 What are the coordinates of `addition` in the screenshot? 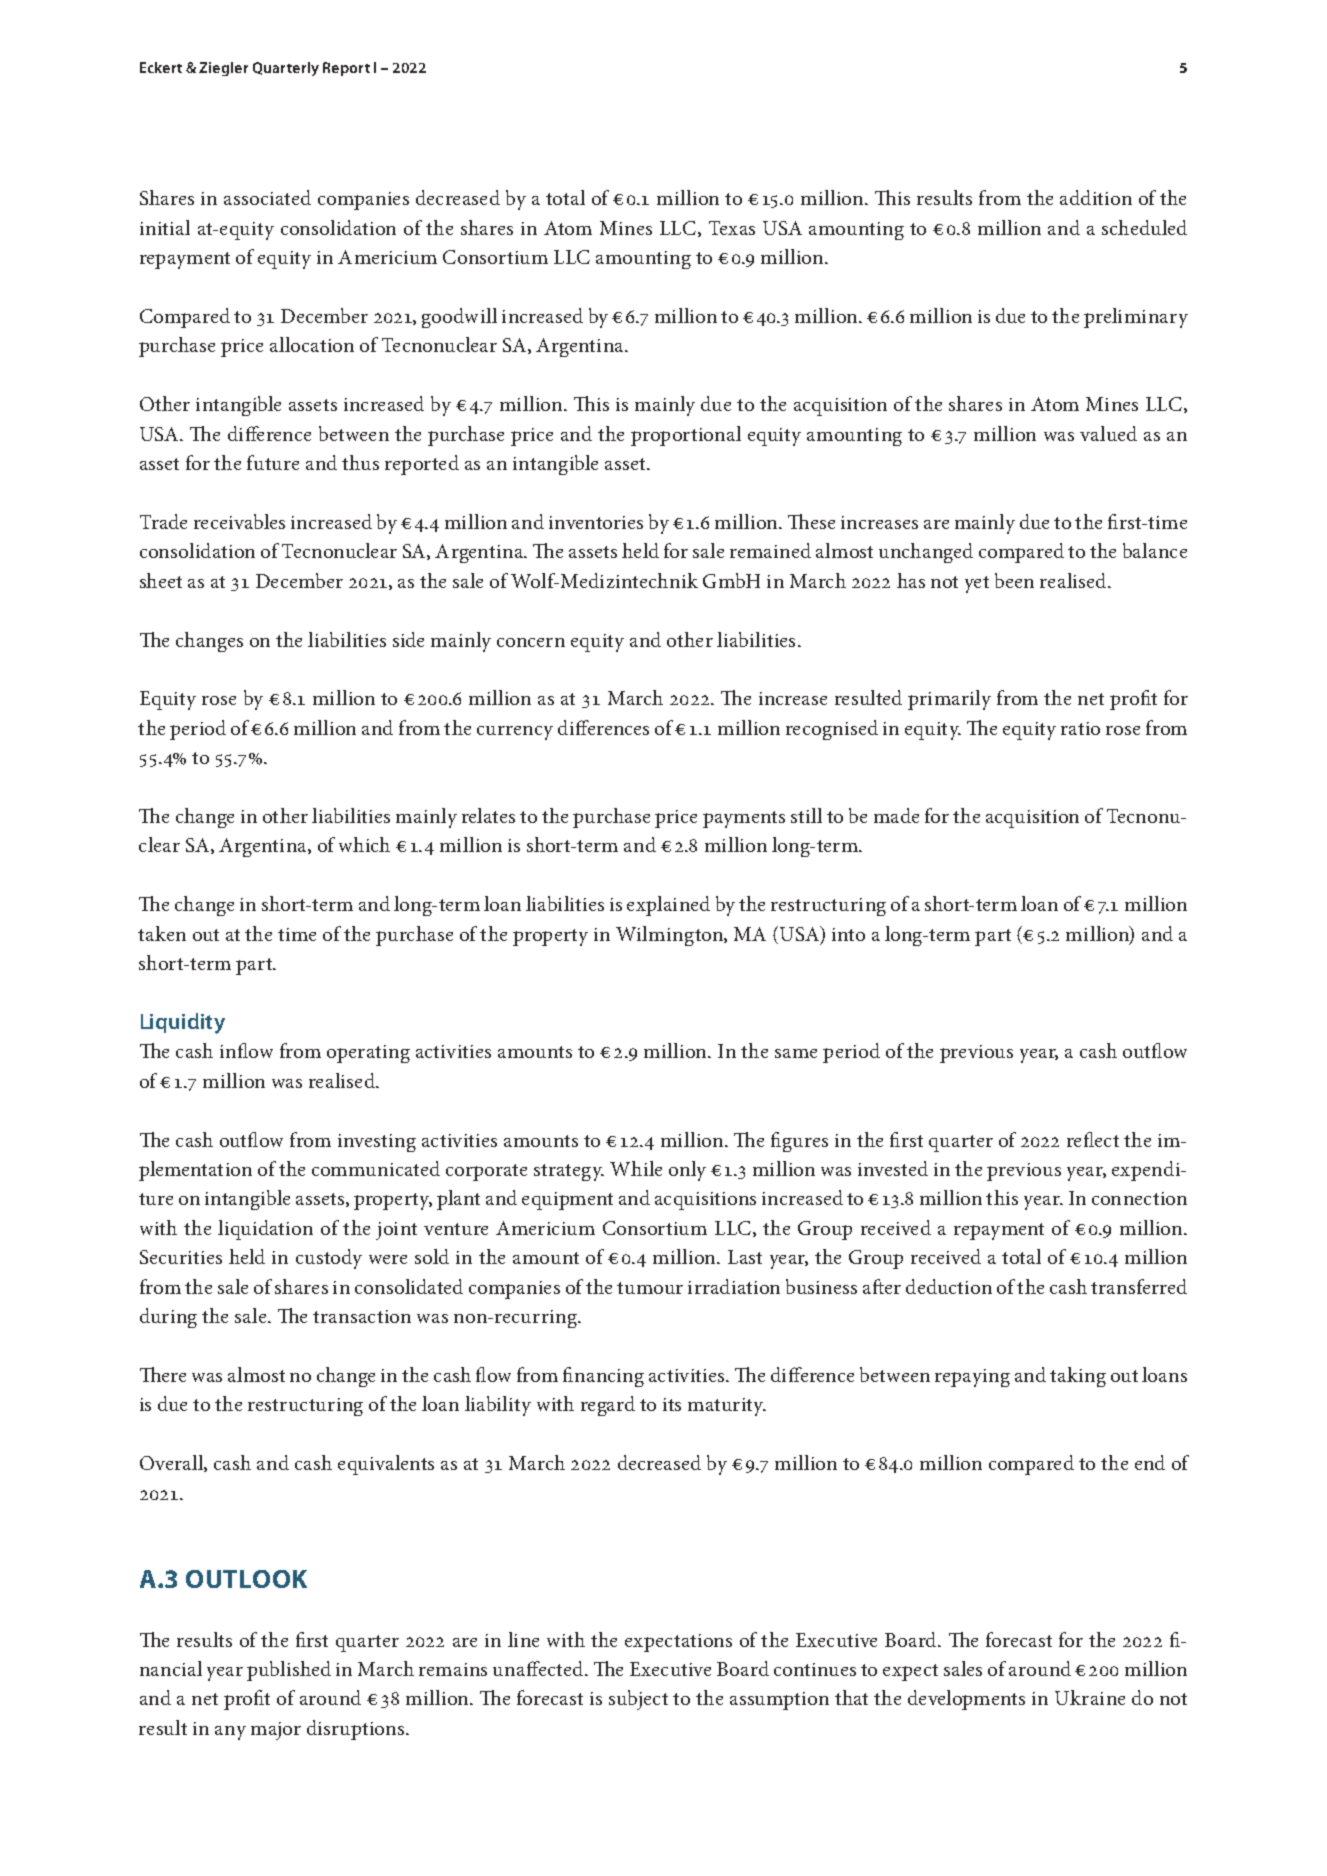 It's located at (1096, 197).
